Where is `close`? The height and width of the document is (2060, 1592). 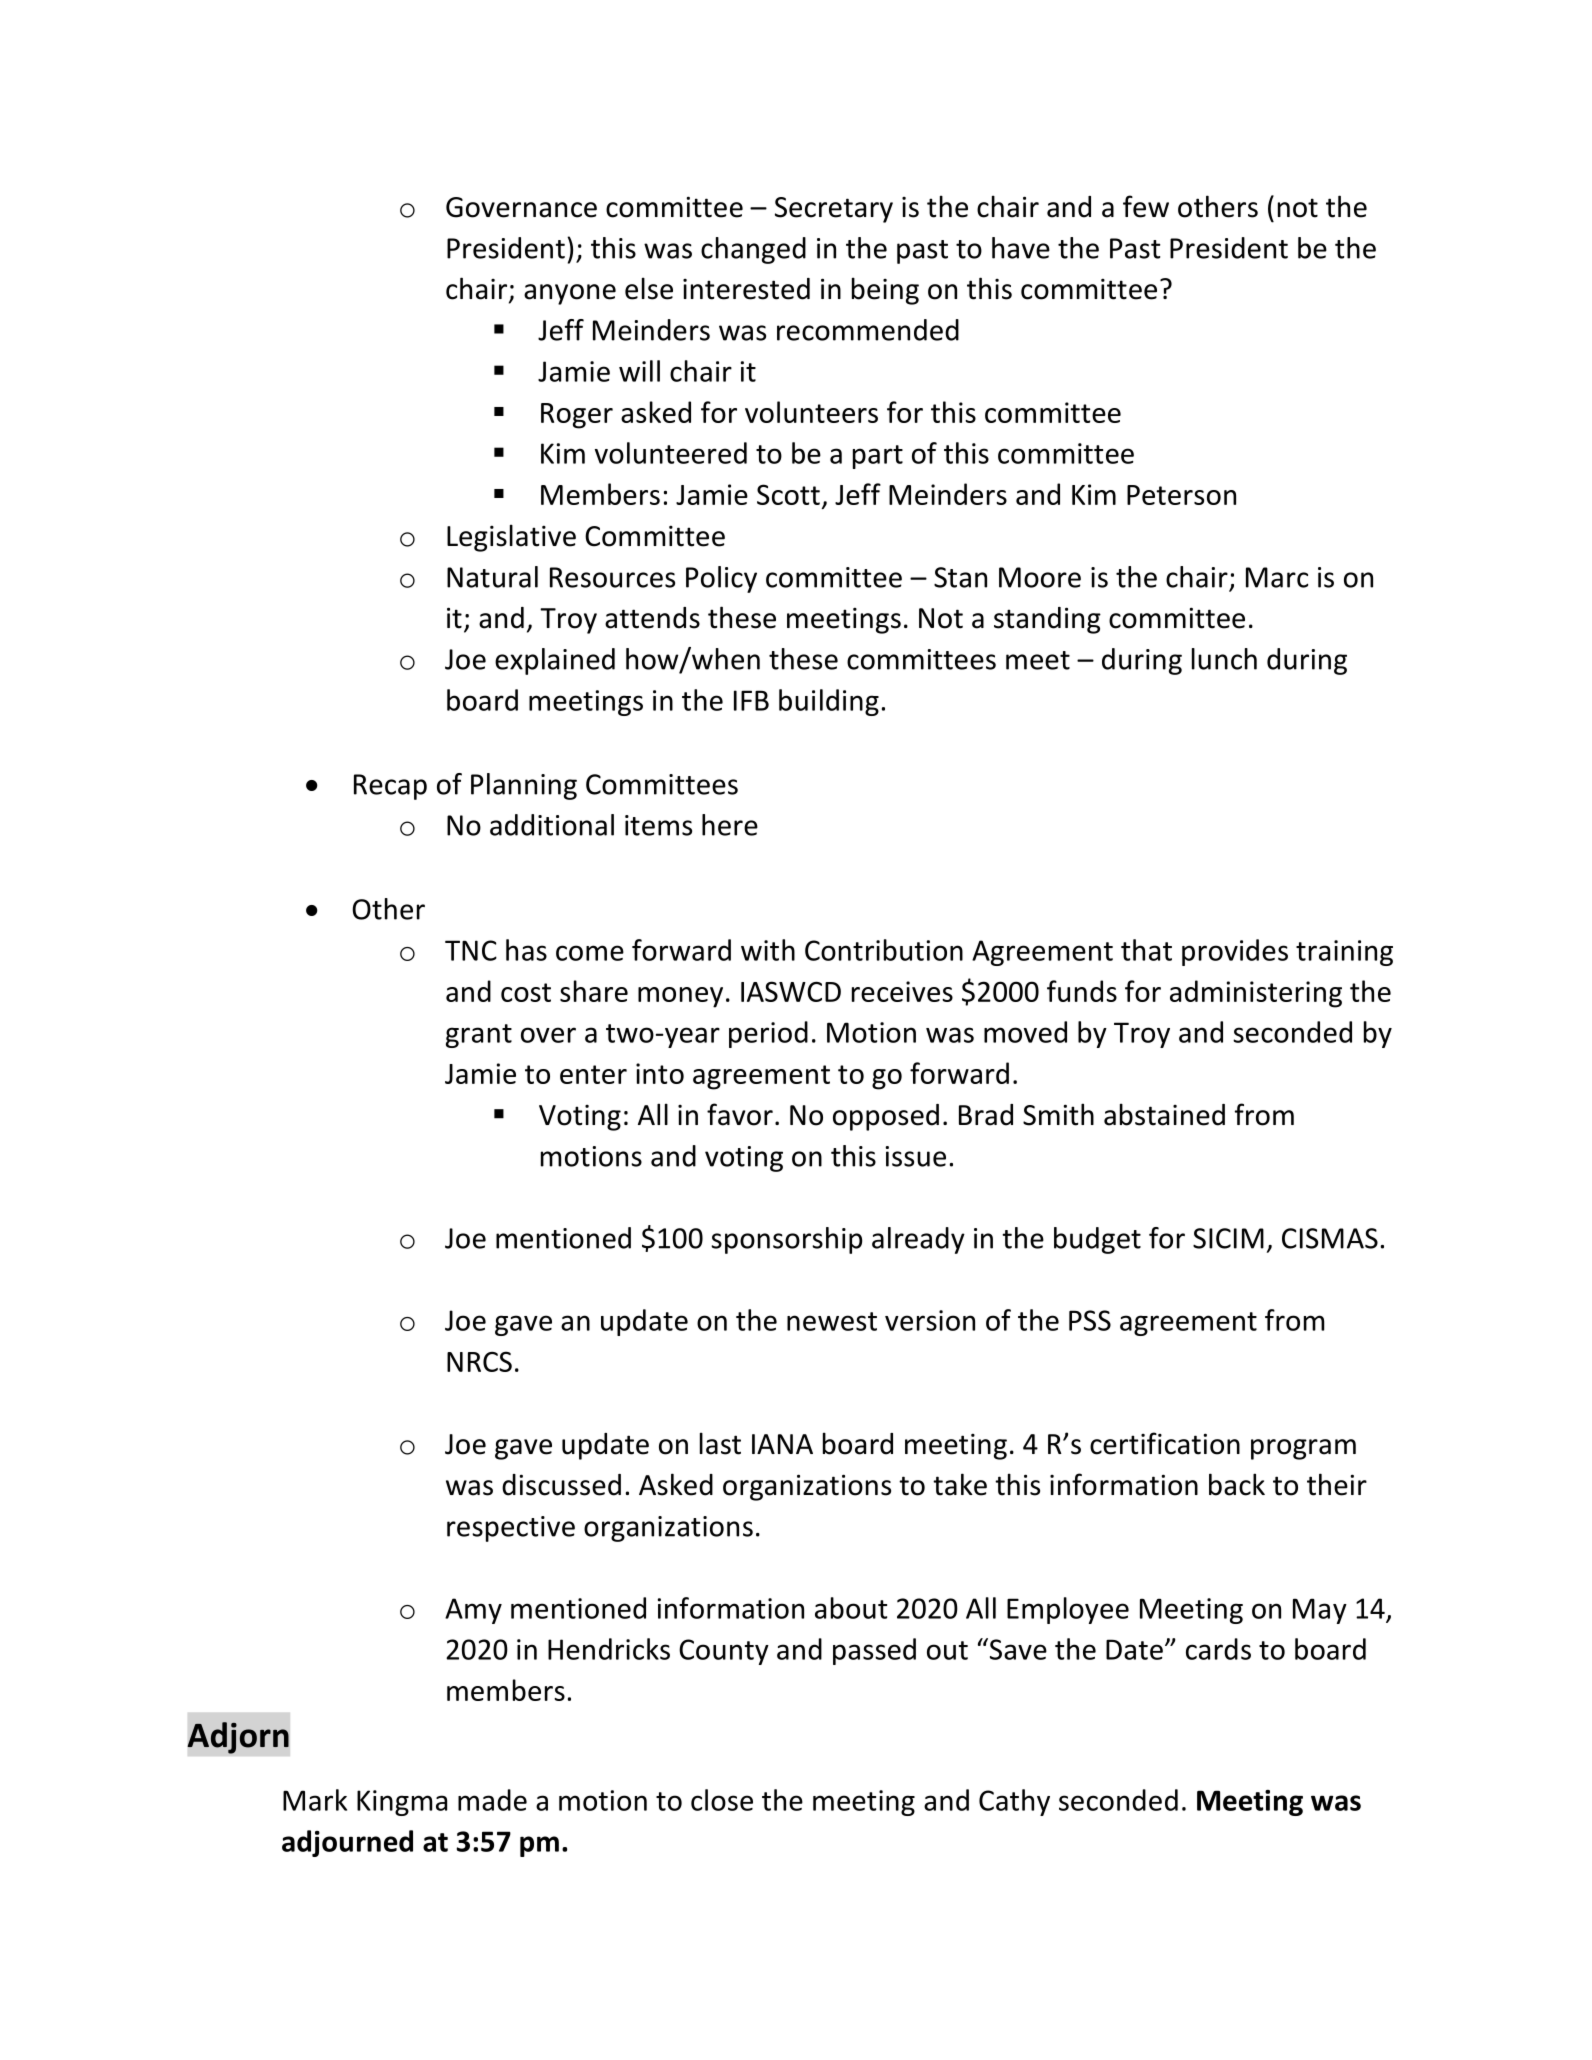 close is located at coordinates (722, 1800).
